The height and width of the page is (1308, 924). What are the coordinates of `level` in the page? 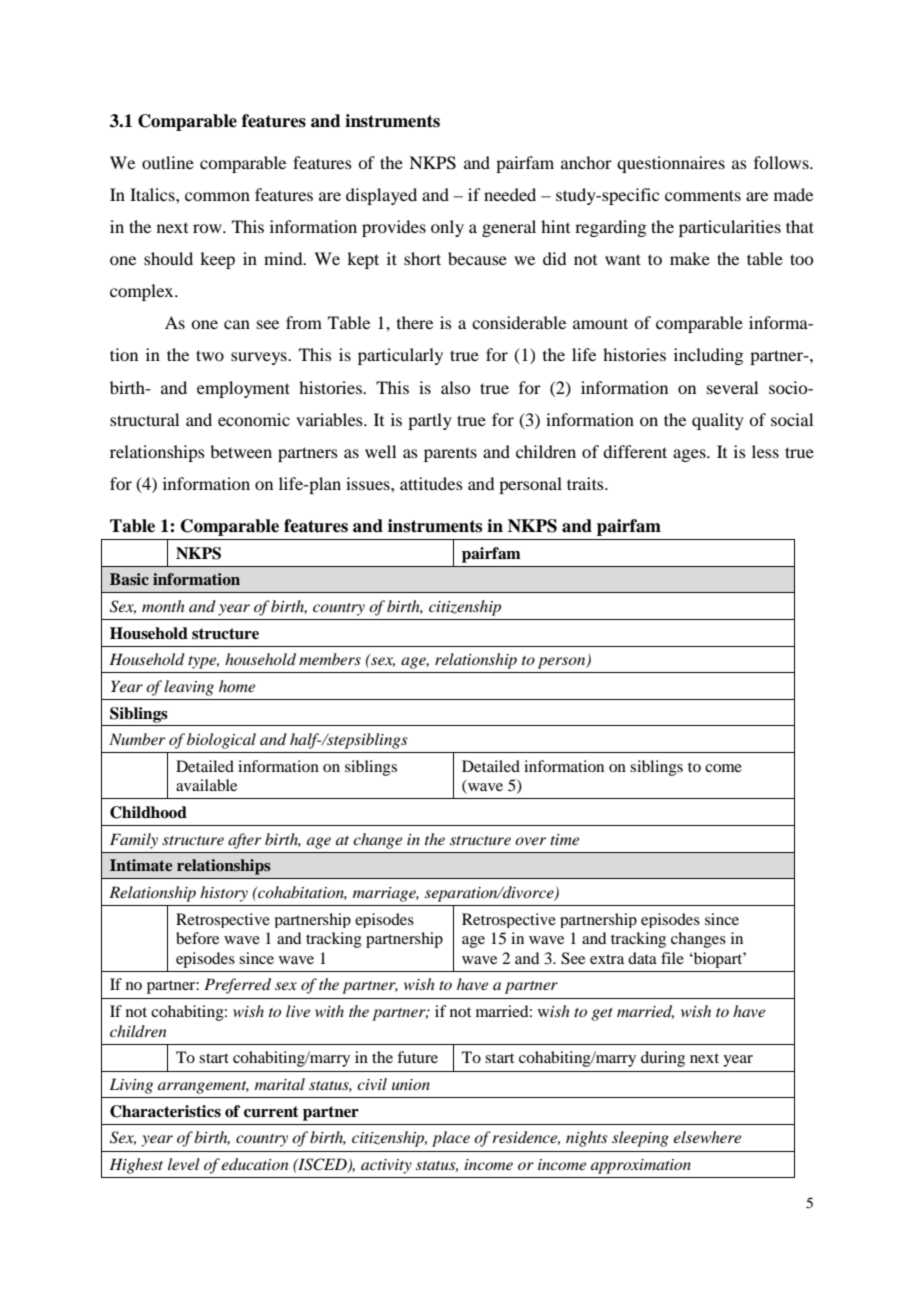 It's located at (184, 1164).
